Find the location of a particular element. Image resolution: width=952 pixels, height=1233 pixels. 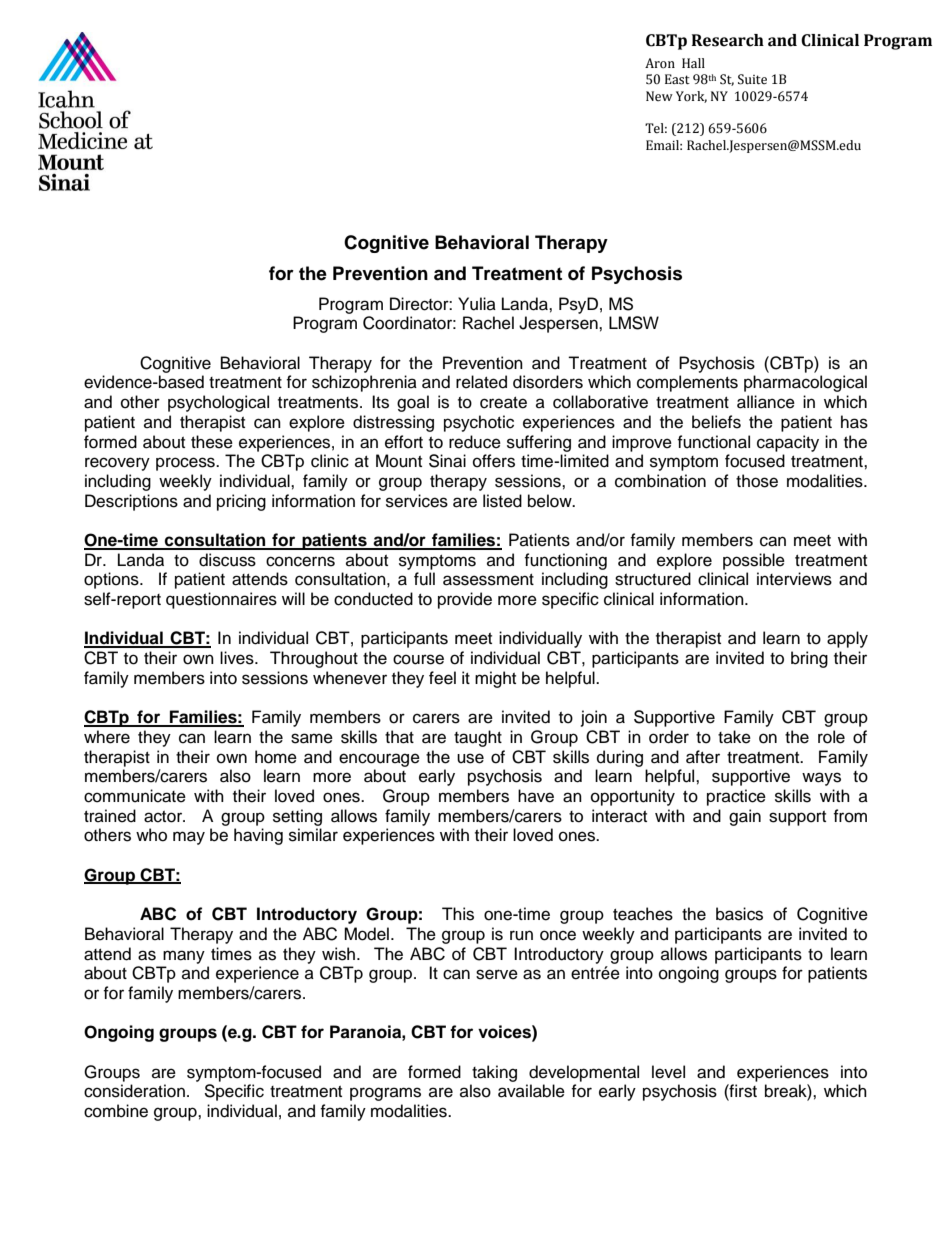

Aron is located at coordinates (660, 63).
